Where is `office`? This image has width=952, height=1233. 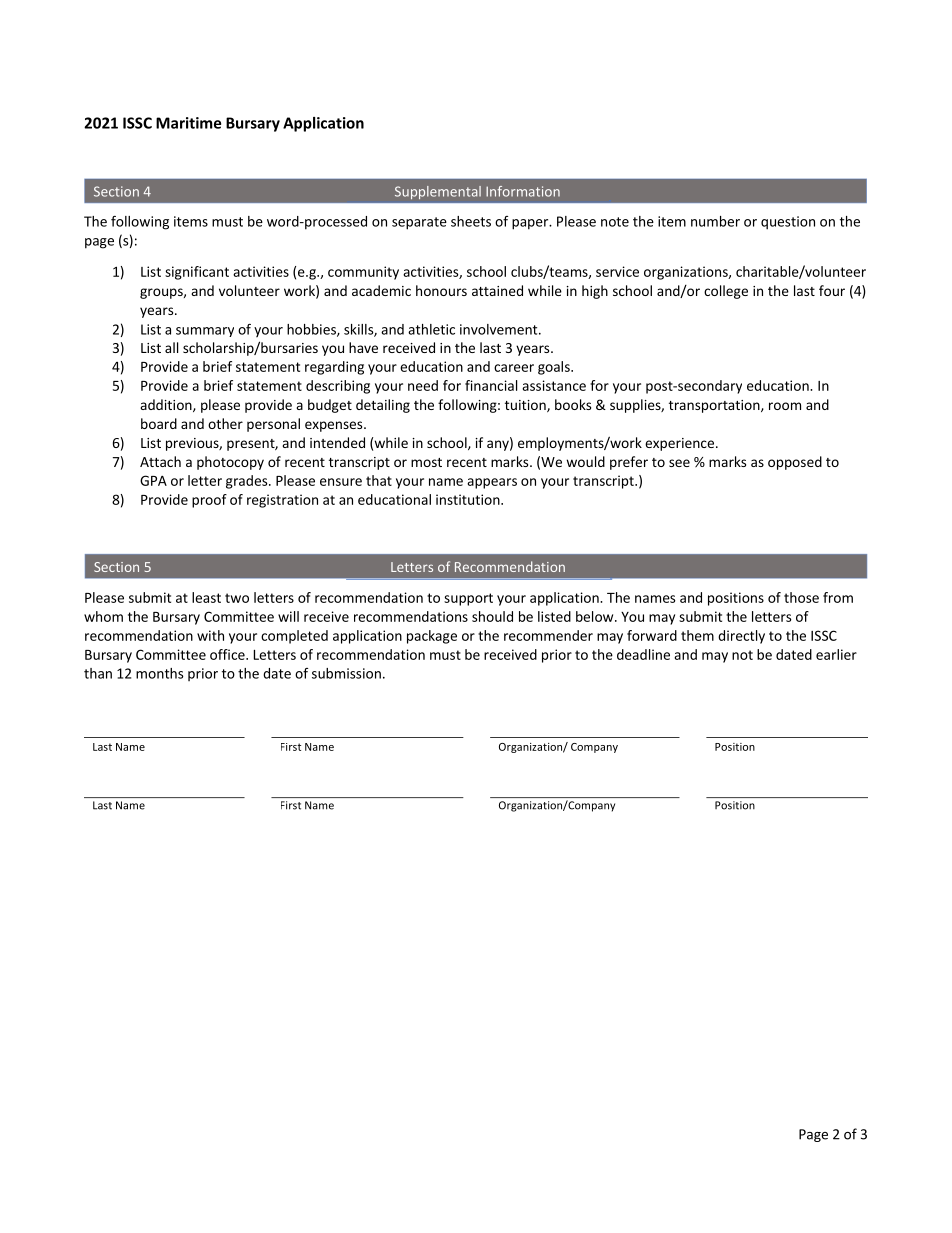 office is located at coordinates (228, 654).
